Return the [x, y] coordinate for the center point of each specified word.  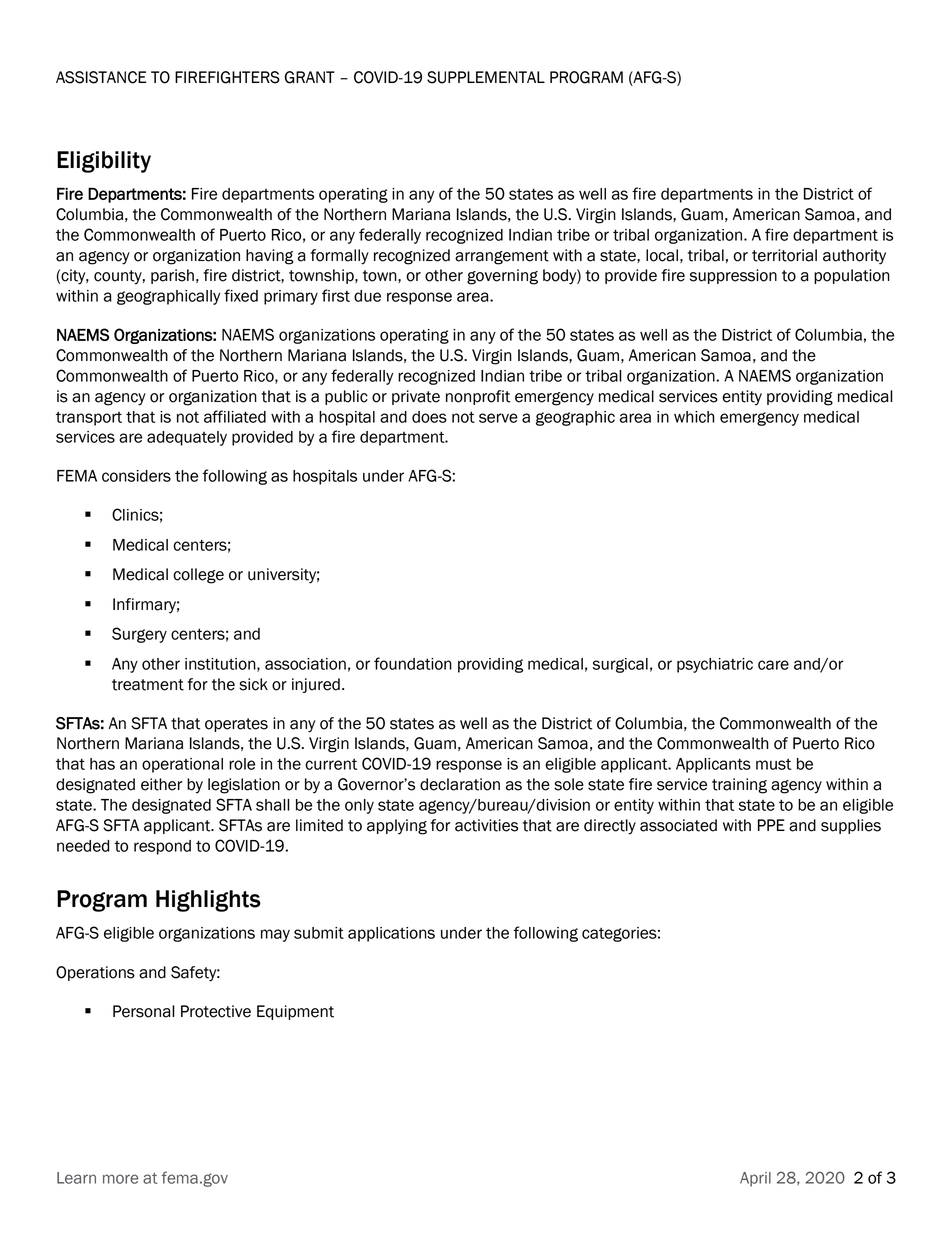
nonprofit [478, 397]
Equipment [295, 1012]
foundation [413, 663]
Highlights [208, 901]
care [773, 665]
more [120, 1179]
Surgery [139, 635]
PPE [771, 825]
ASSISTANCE [101, 77]
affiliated [235, 416]
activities [486, 825]
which [694, 417]
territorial [784, 255]
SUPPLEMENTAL [486, 77]
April [755, 1179]
